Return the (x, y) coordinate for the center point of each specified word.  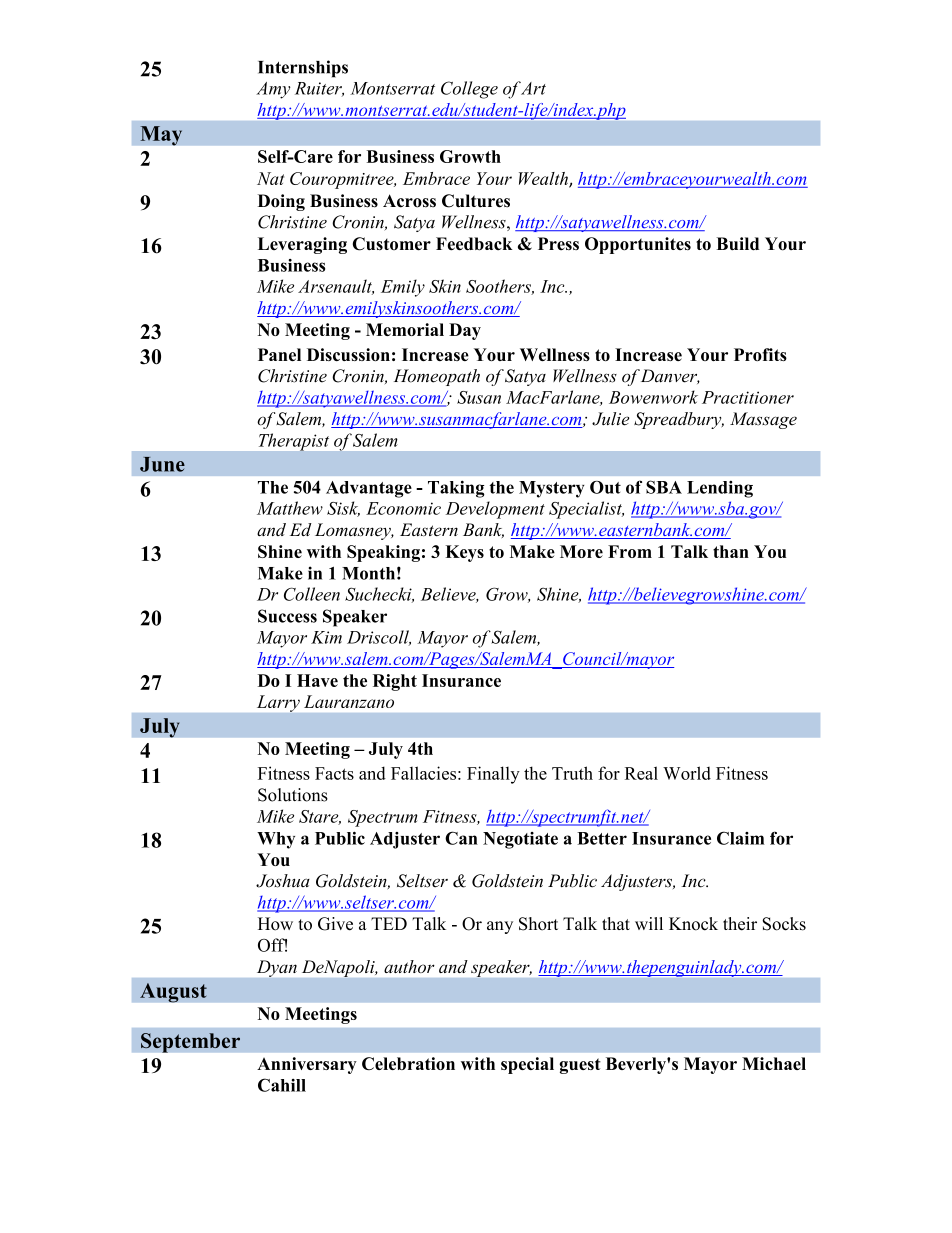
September (190, 1043)
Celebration (408, 1063)
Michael (774, 1063)
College (469, 90)
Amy (273, 90)
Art (533, 88)
